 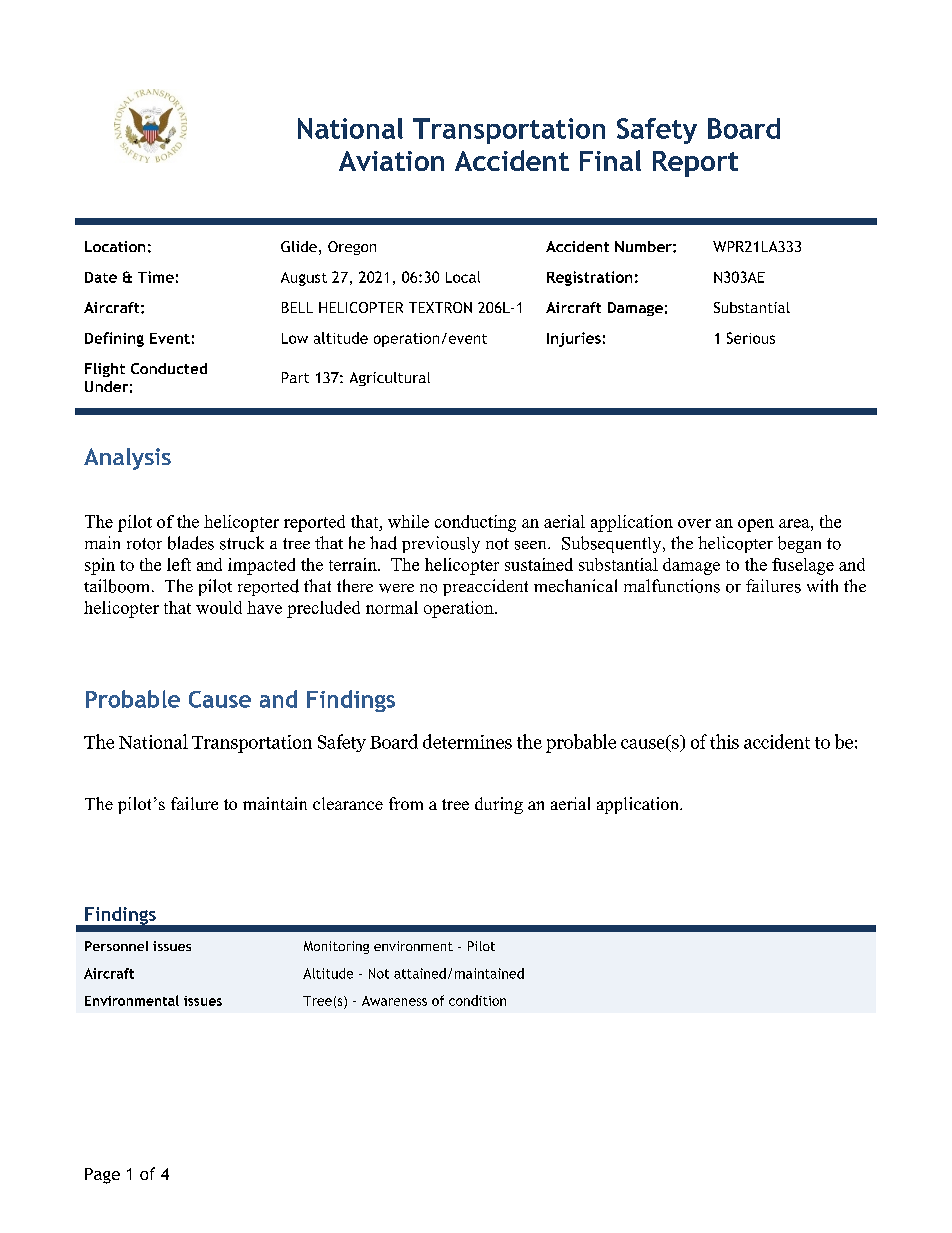 What do you see at coordinates (467, 741) in the screenshot?
I see `determines` at bounding box center [467, 741].
